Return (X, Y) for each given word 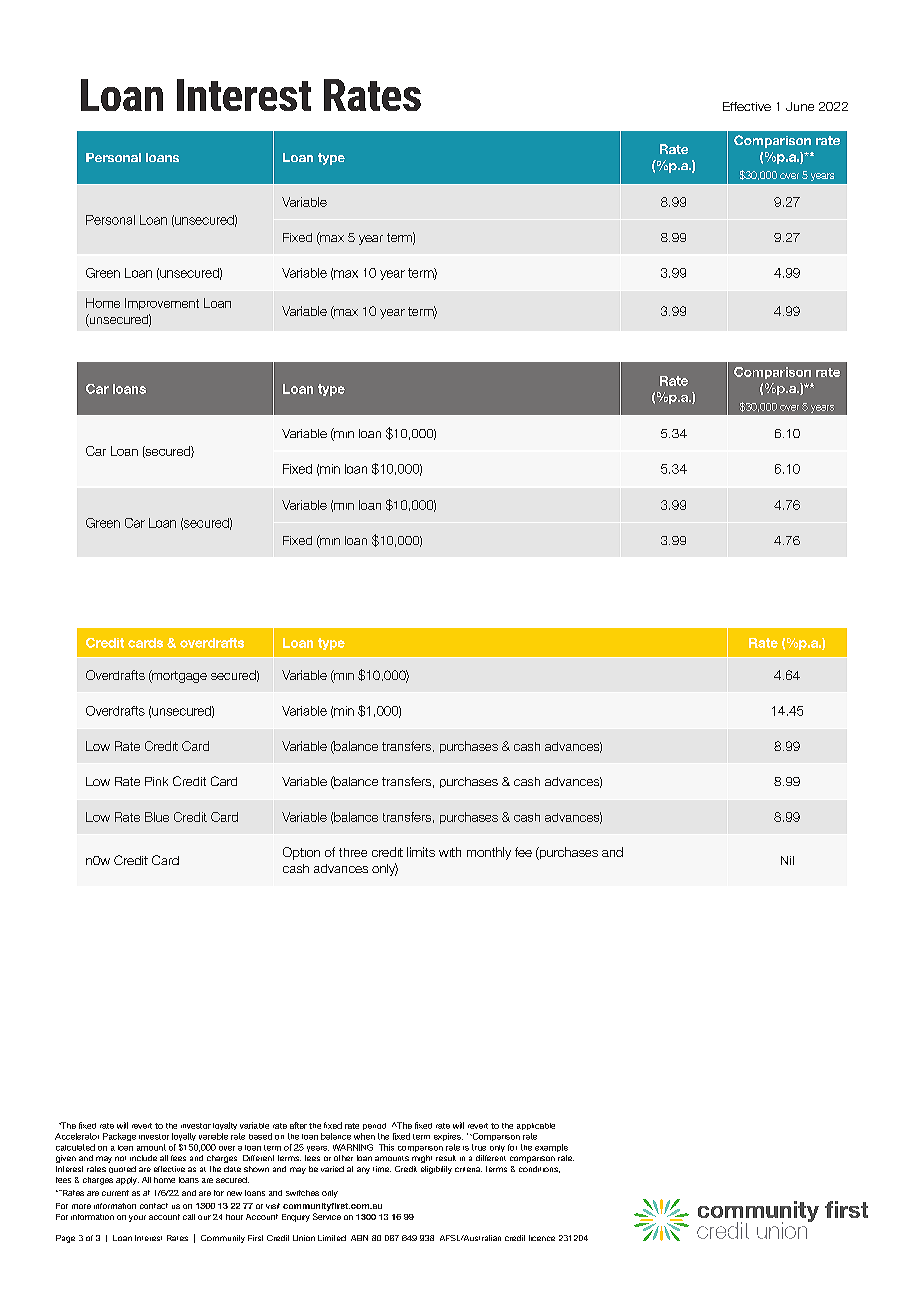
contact (154, 1206)
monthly (489, 853)
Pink (156, 781)
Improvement (162, 304)
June (800, 106)
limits (421, 852)
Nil (787, 860)
